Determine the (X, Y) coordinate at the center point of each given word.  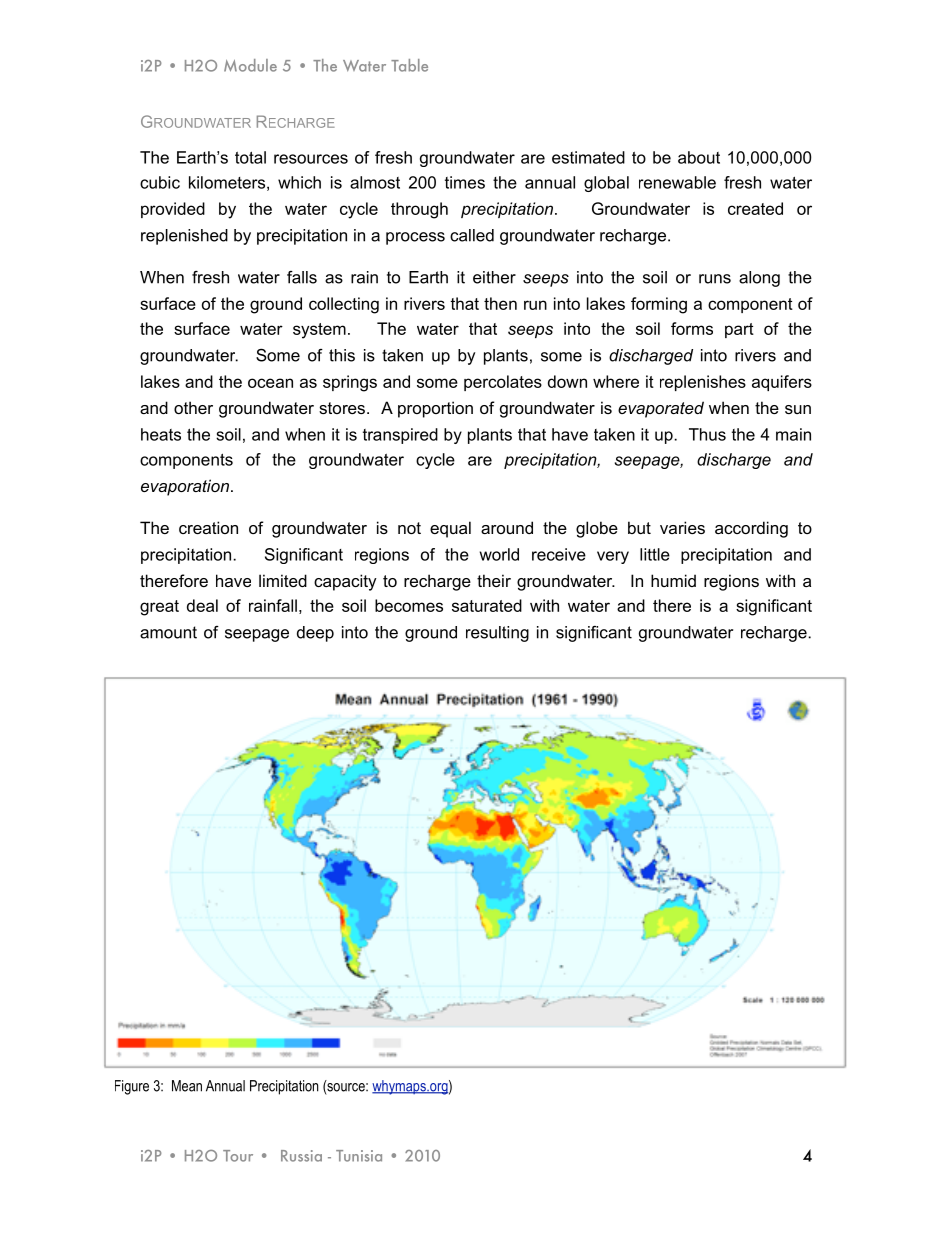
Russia (301, 1156)
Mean (187, 1086)
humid (673, 580)
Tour (238, 1156)
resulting (497, 634)
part (739, 330)
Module (250, 65)
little (655, 554)
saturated (487, 605)
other (193, 407)
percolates (503, 383)
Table (409, 65)
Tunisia (359, 1156)
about (699, 157)
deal (202, 605)
